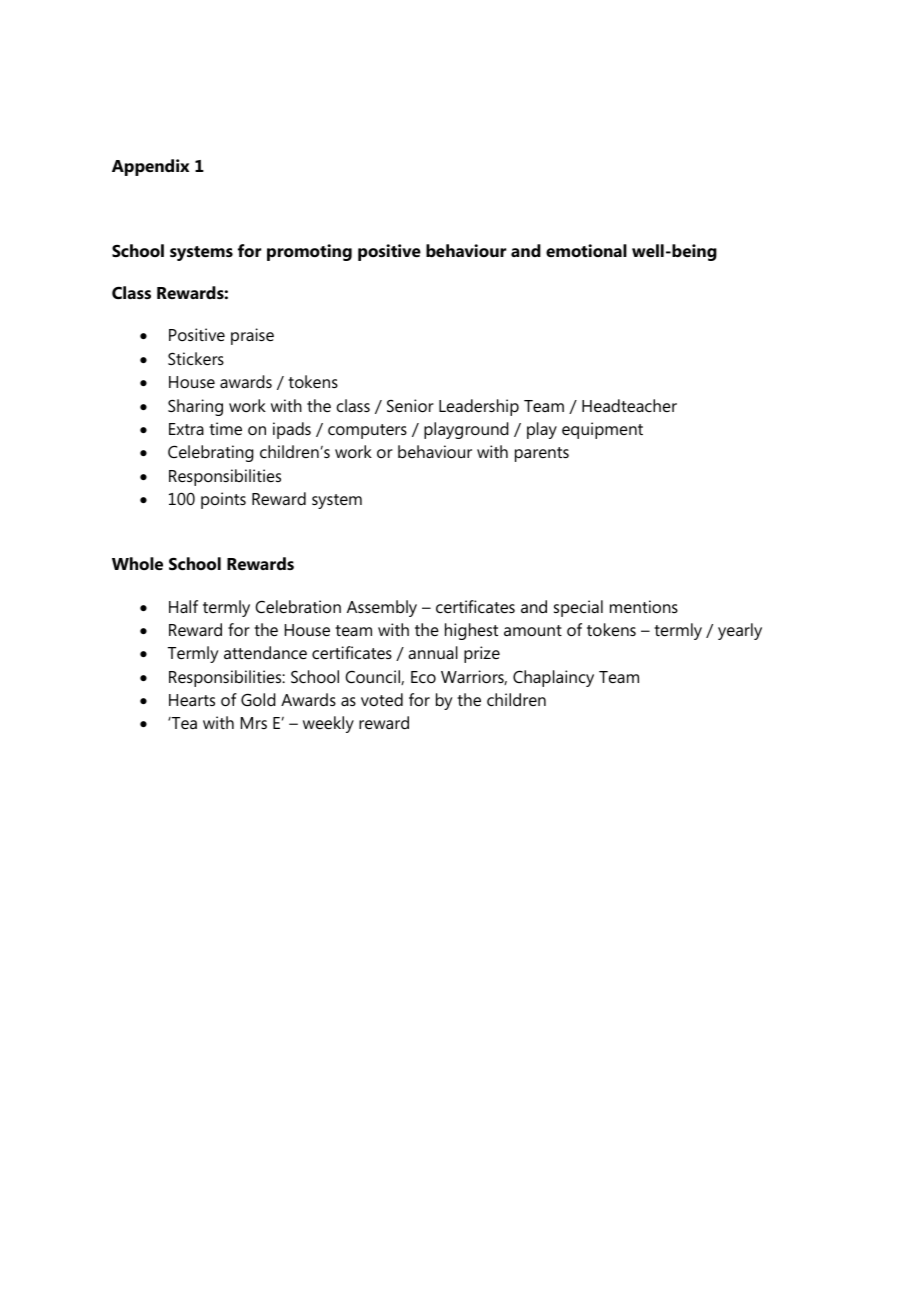  I want to click on promoting, so click(309, 252).
